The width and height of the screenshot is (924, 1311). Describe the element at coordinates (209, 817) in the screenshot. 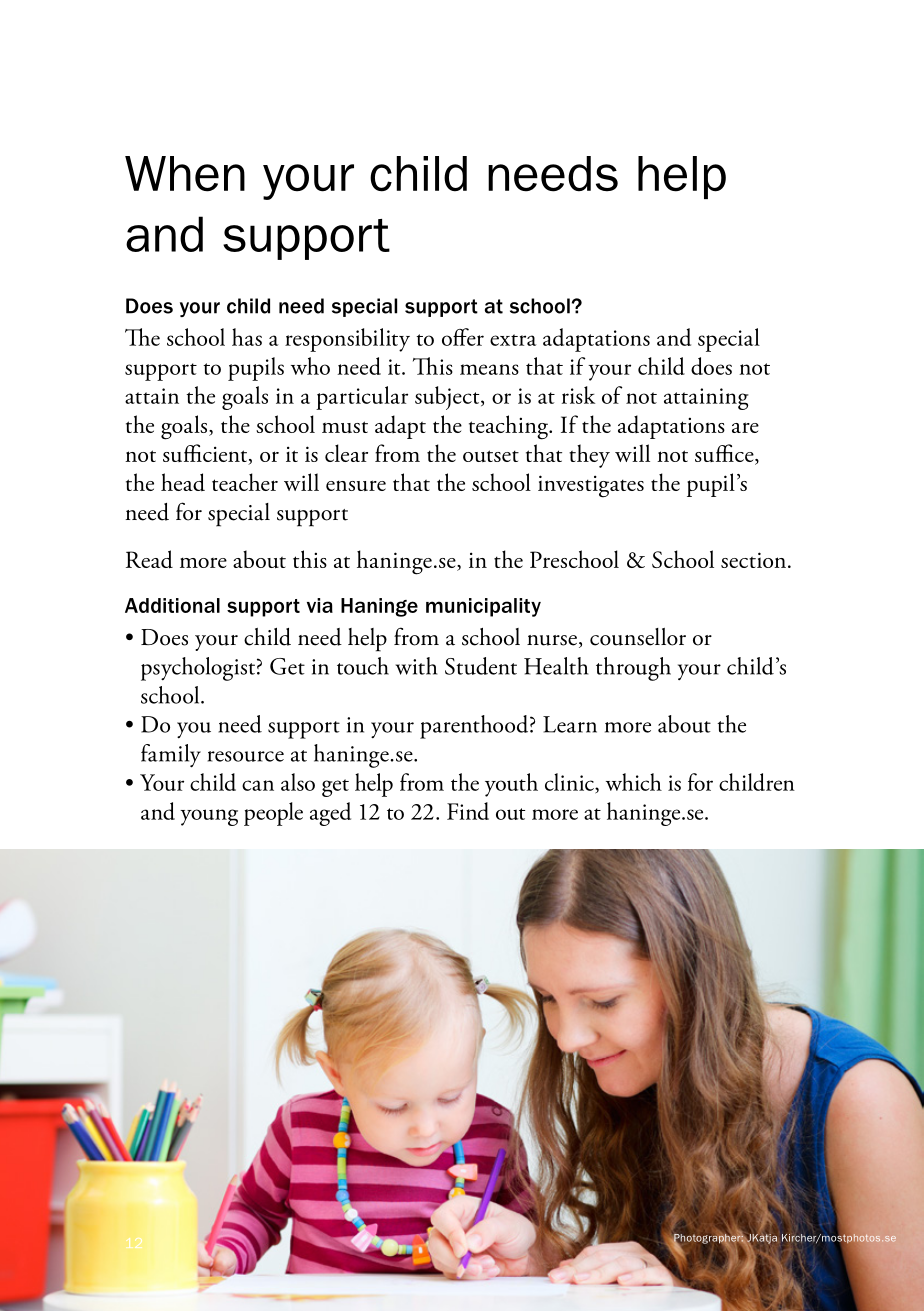

I see `young` at that location.
